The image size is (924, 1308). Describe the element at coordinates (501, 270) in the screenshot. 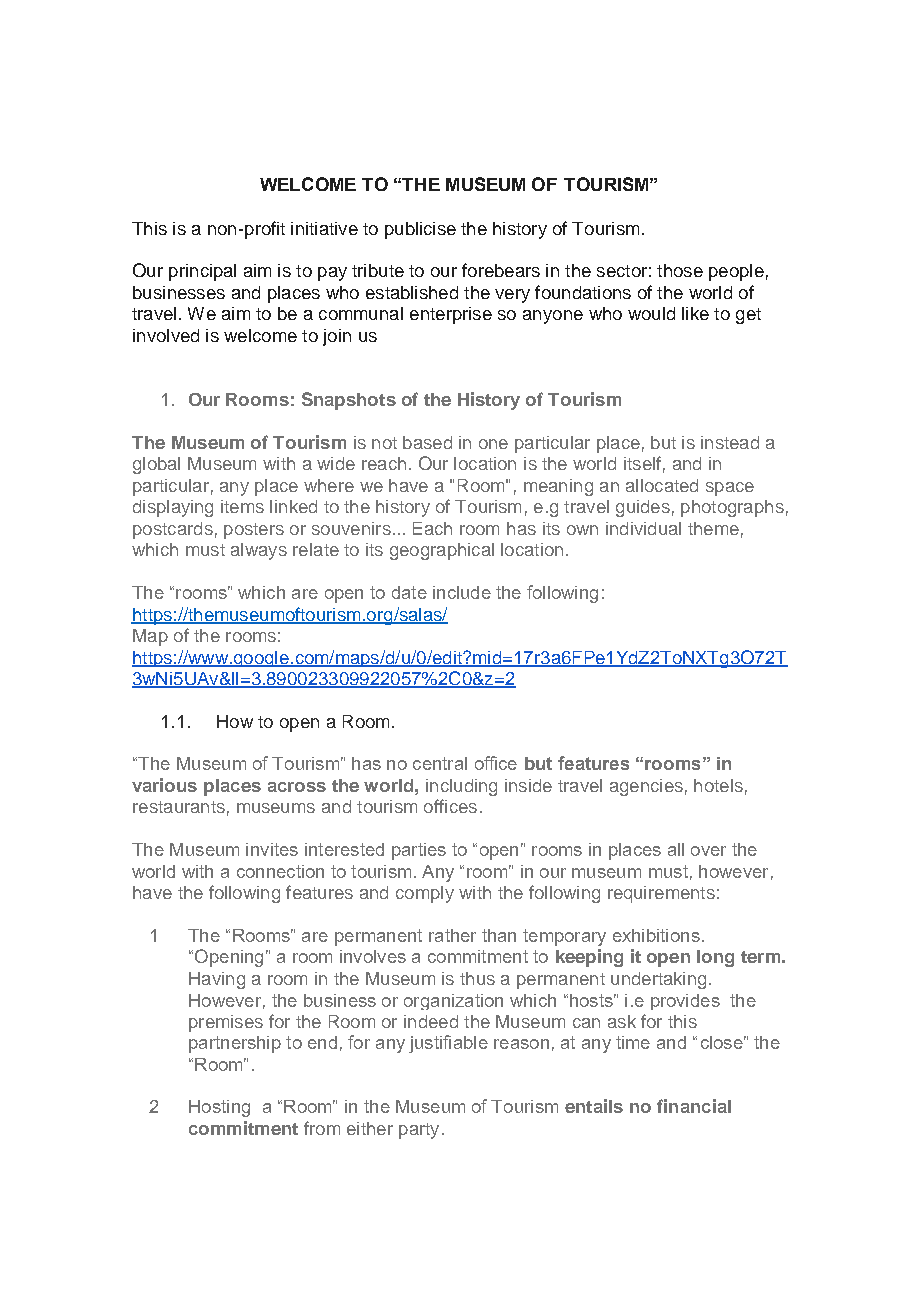

I see `forebears` at that location.
